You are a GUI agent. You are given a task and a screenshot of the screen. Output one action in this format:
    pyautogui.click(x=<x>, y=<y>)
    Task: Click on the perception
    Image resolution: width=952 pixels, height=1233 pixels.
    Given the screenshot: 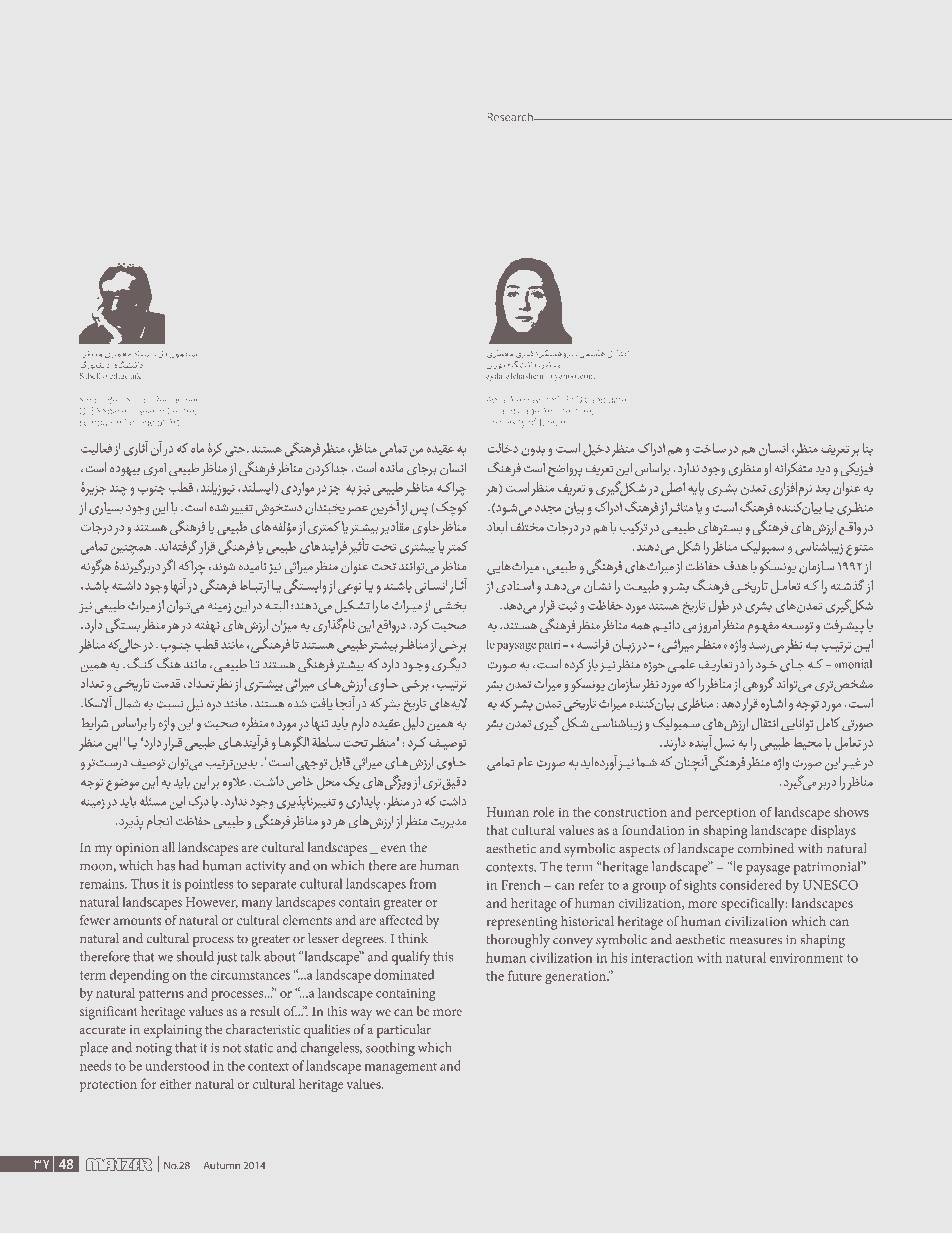 What is the action you would take?
    pyautogui.click(x=725, y=813)
